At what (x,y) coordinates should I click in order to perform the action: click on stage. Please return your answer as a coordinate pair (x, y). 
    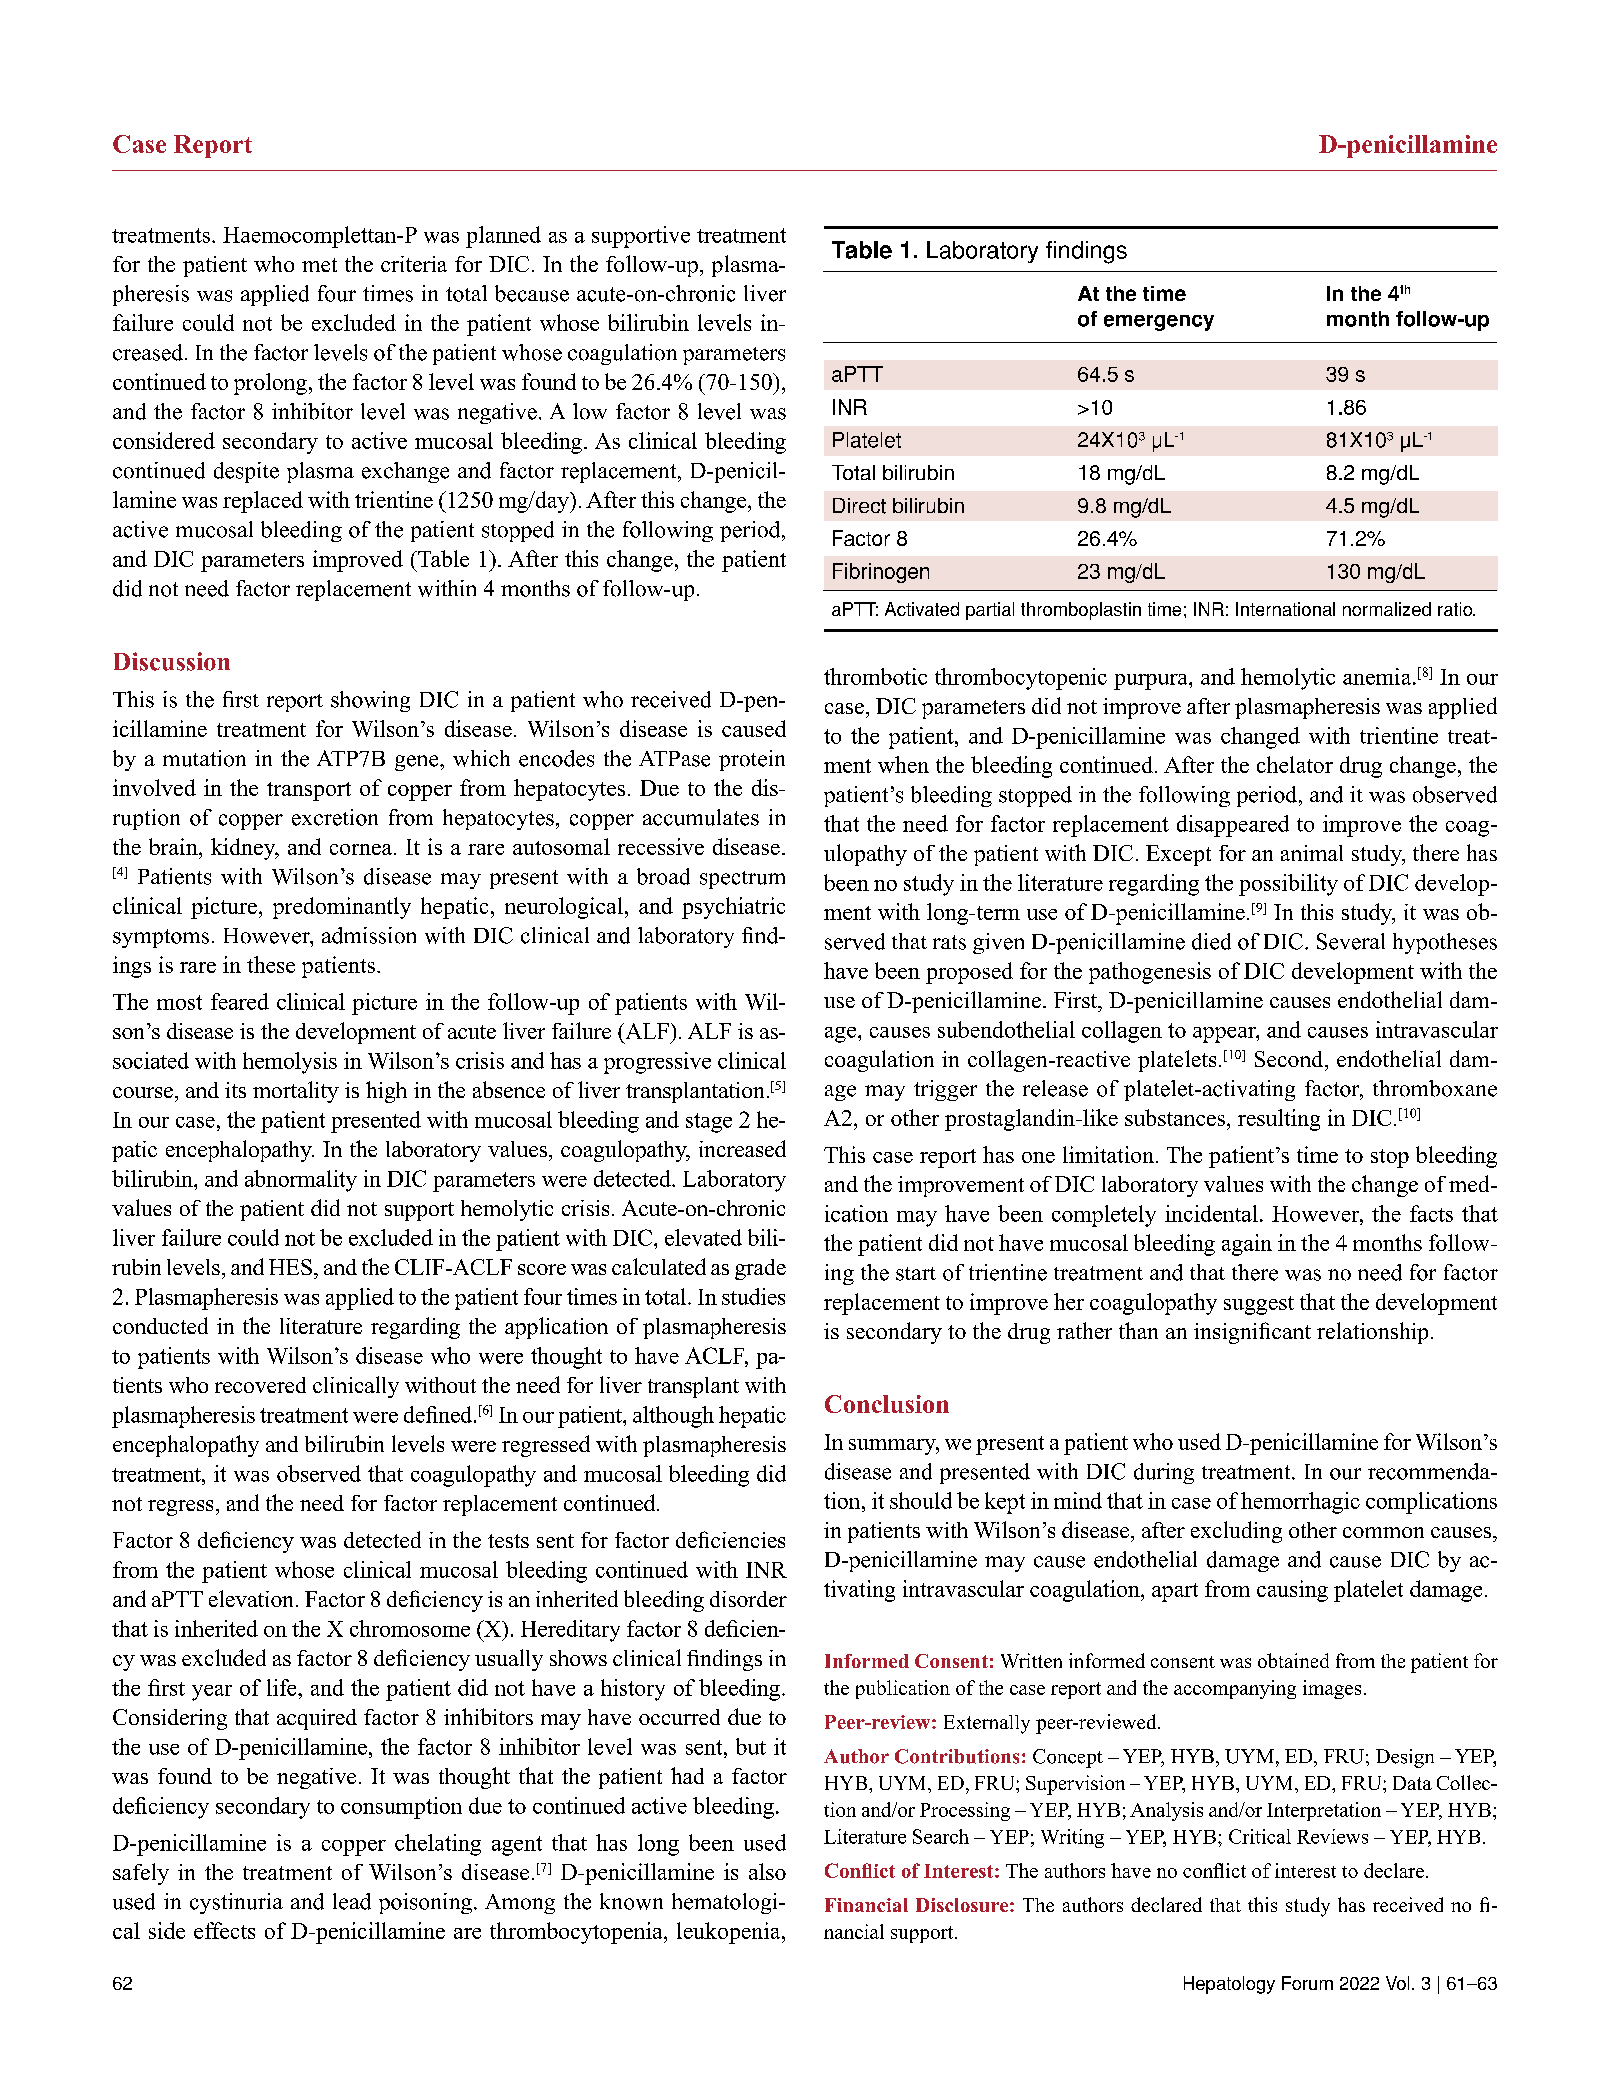
    Looking at the image, I should click on (709, 1123).
